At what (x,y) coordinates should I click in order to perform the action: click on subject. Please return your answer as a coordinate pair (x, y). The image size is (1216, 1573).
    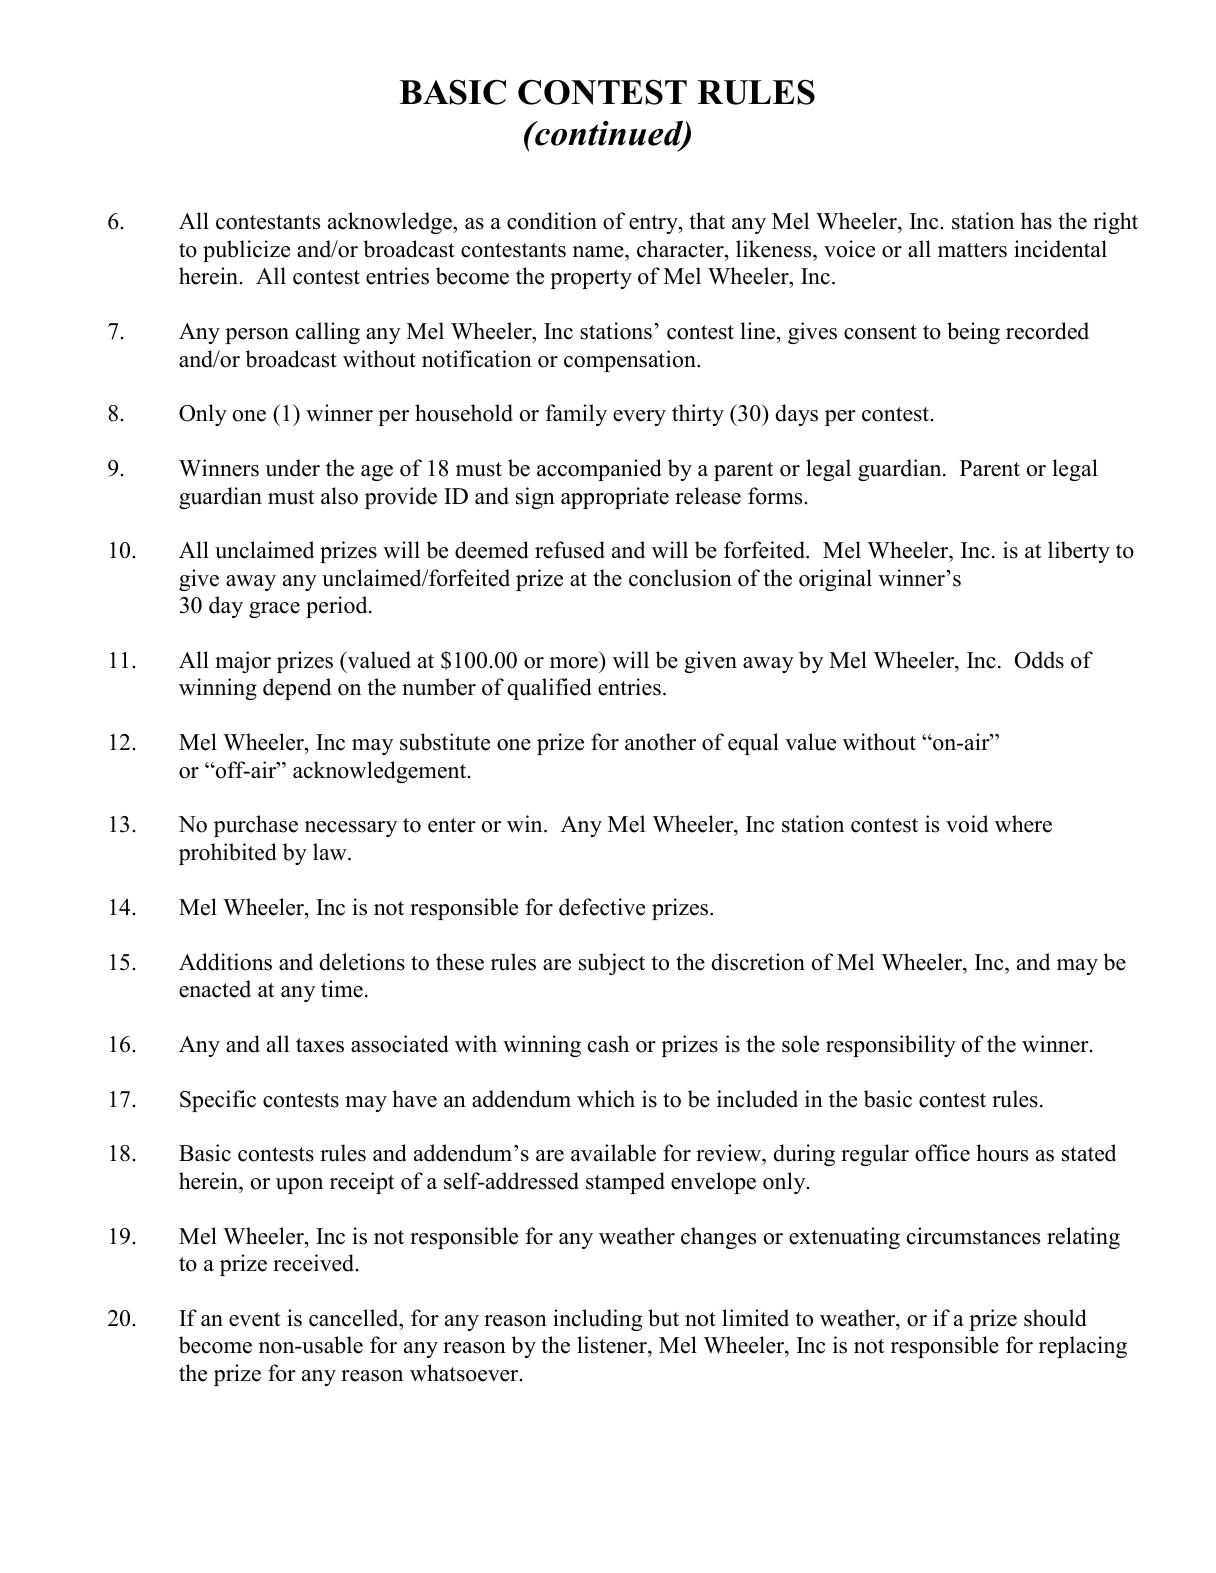
    Looking at the image, I should click on (612, 964).
